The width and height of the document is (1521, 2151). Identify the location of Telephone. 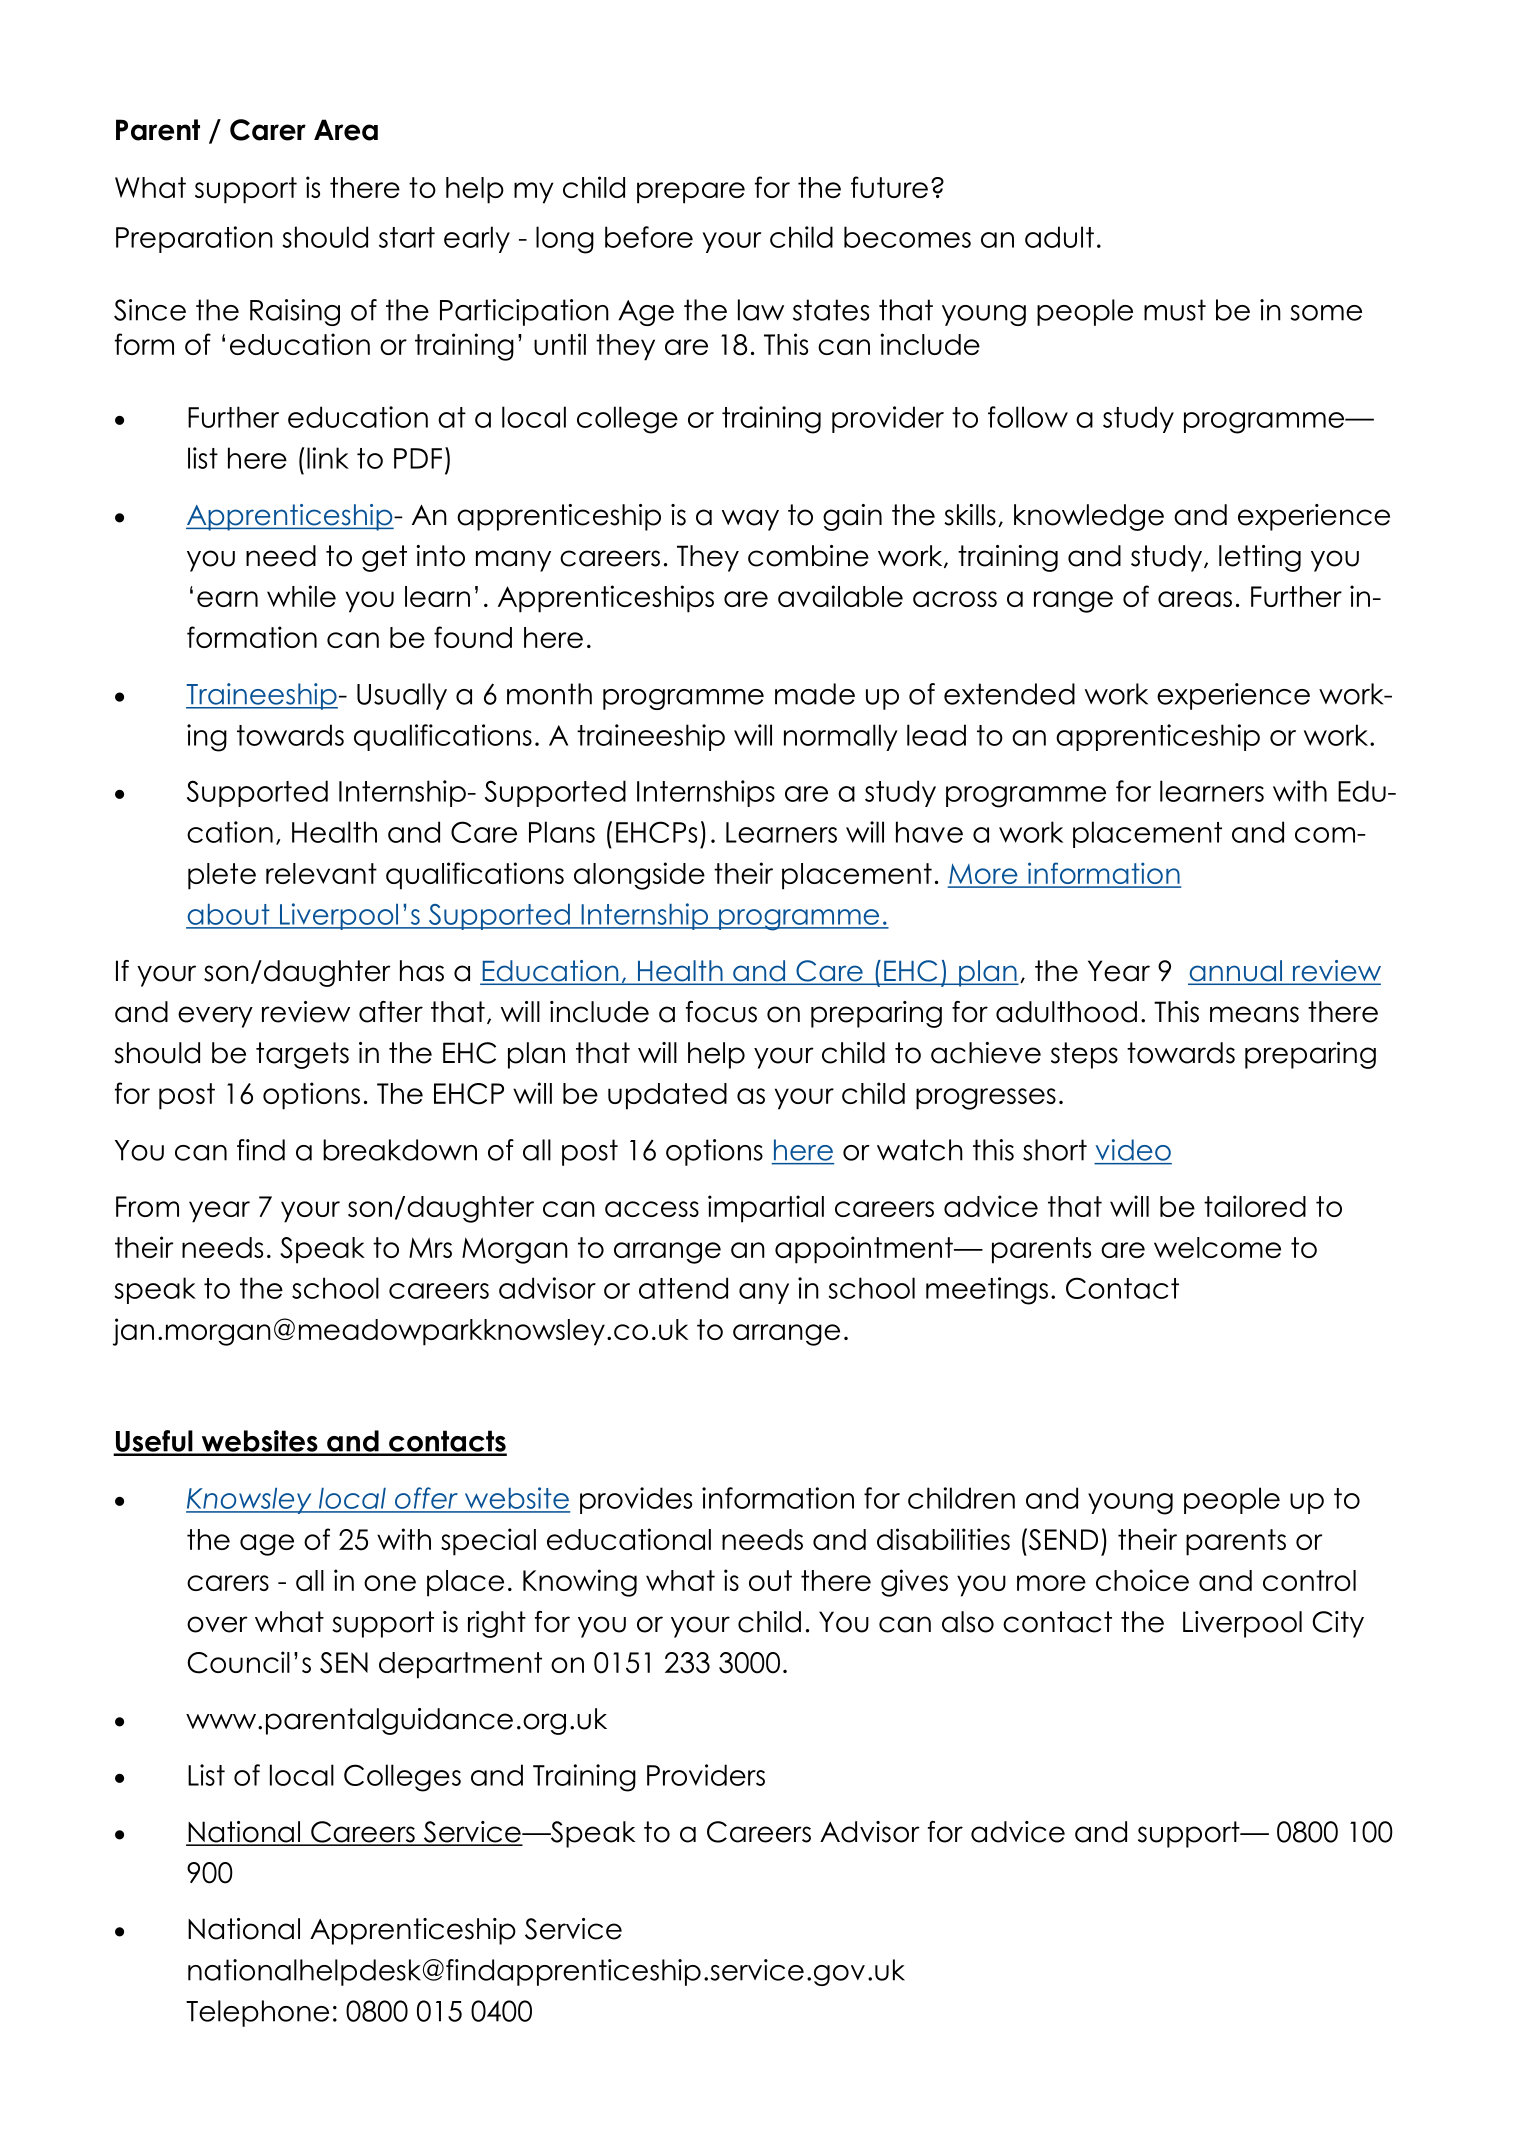
(257, 2013).
